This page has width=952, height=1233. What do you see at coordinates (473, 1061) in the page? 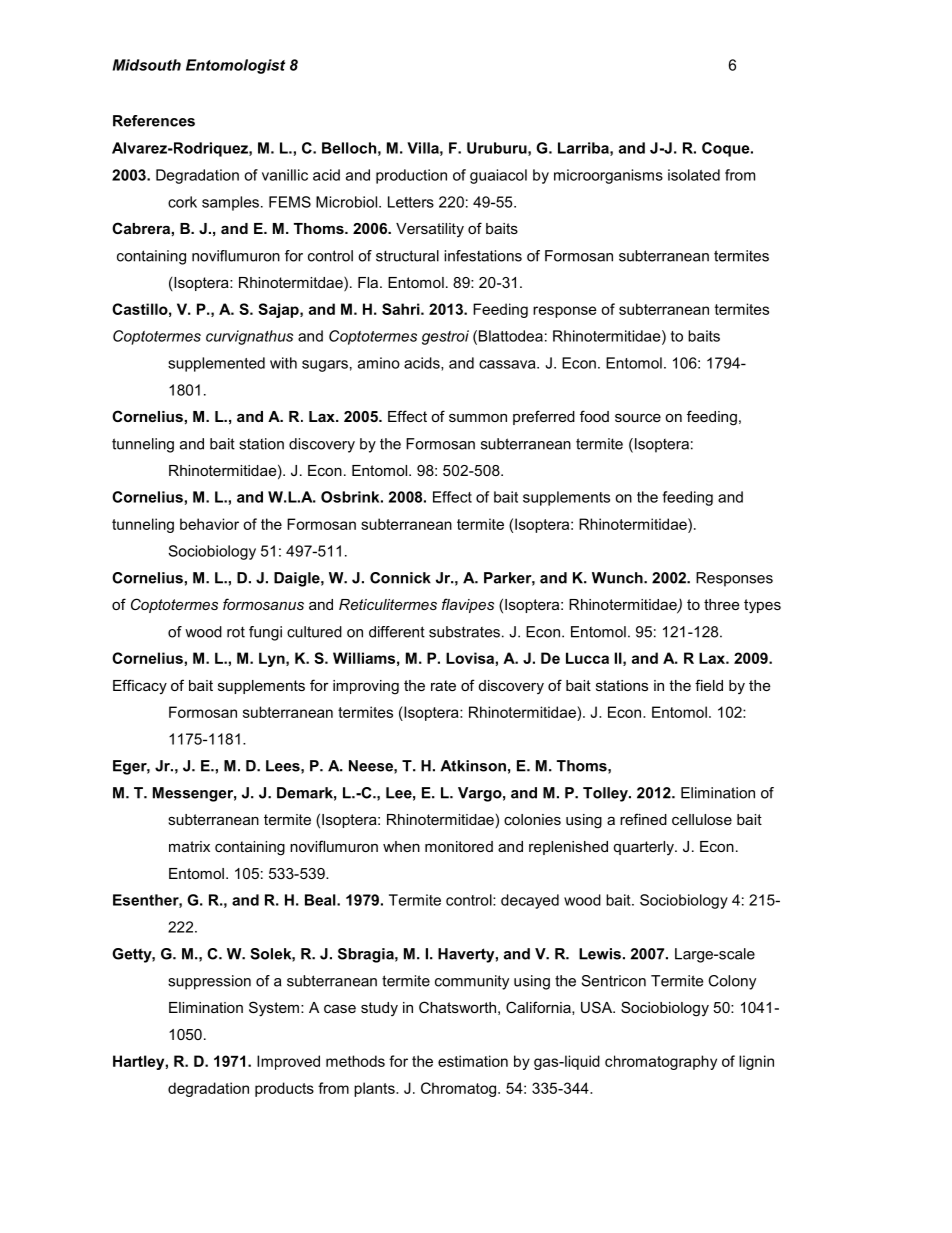
I see `estimation` at bounding box center [473, 1061].
